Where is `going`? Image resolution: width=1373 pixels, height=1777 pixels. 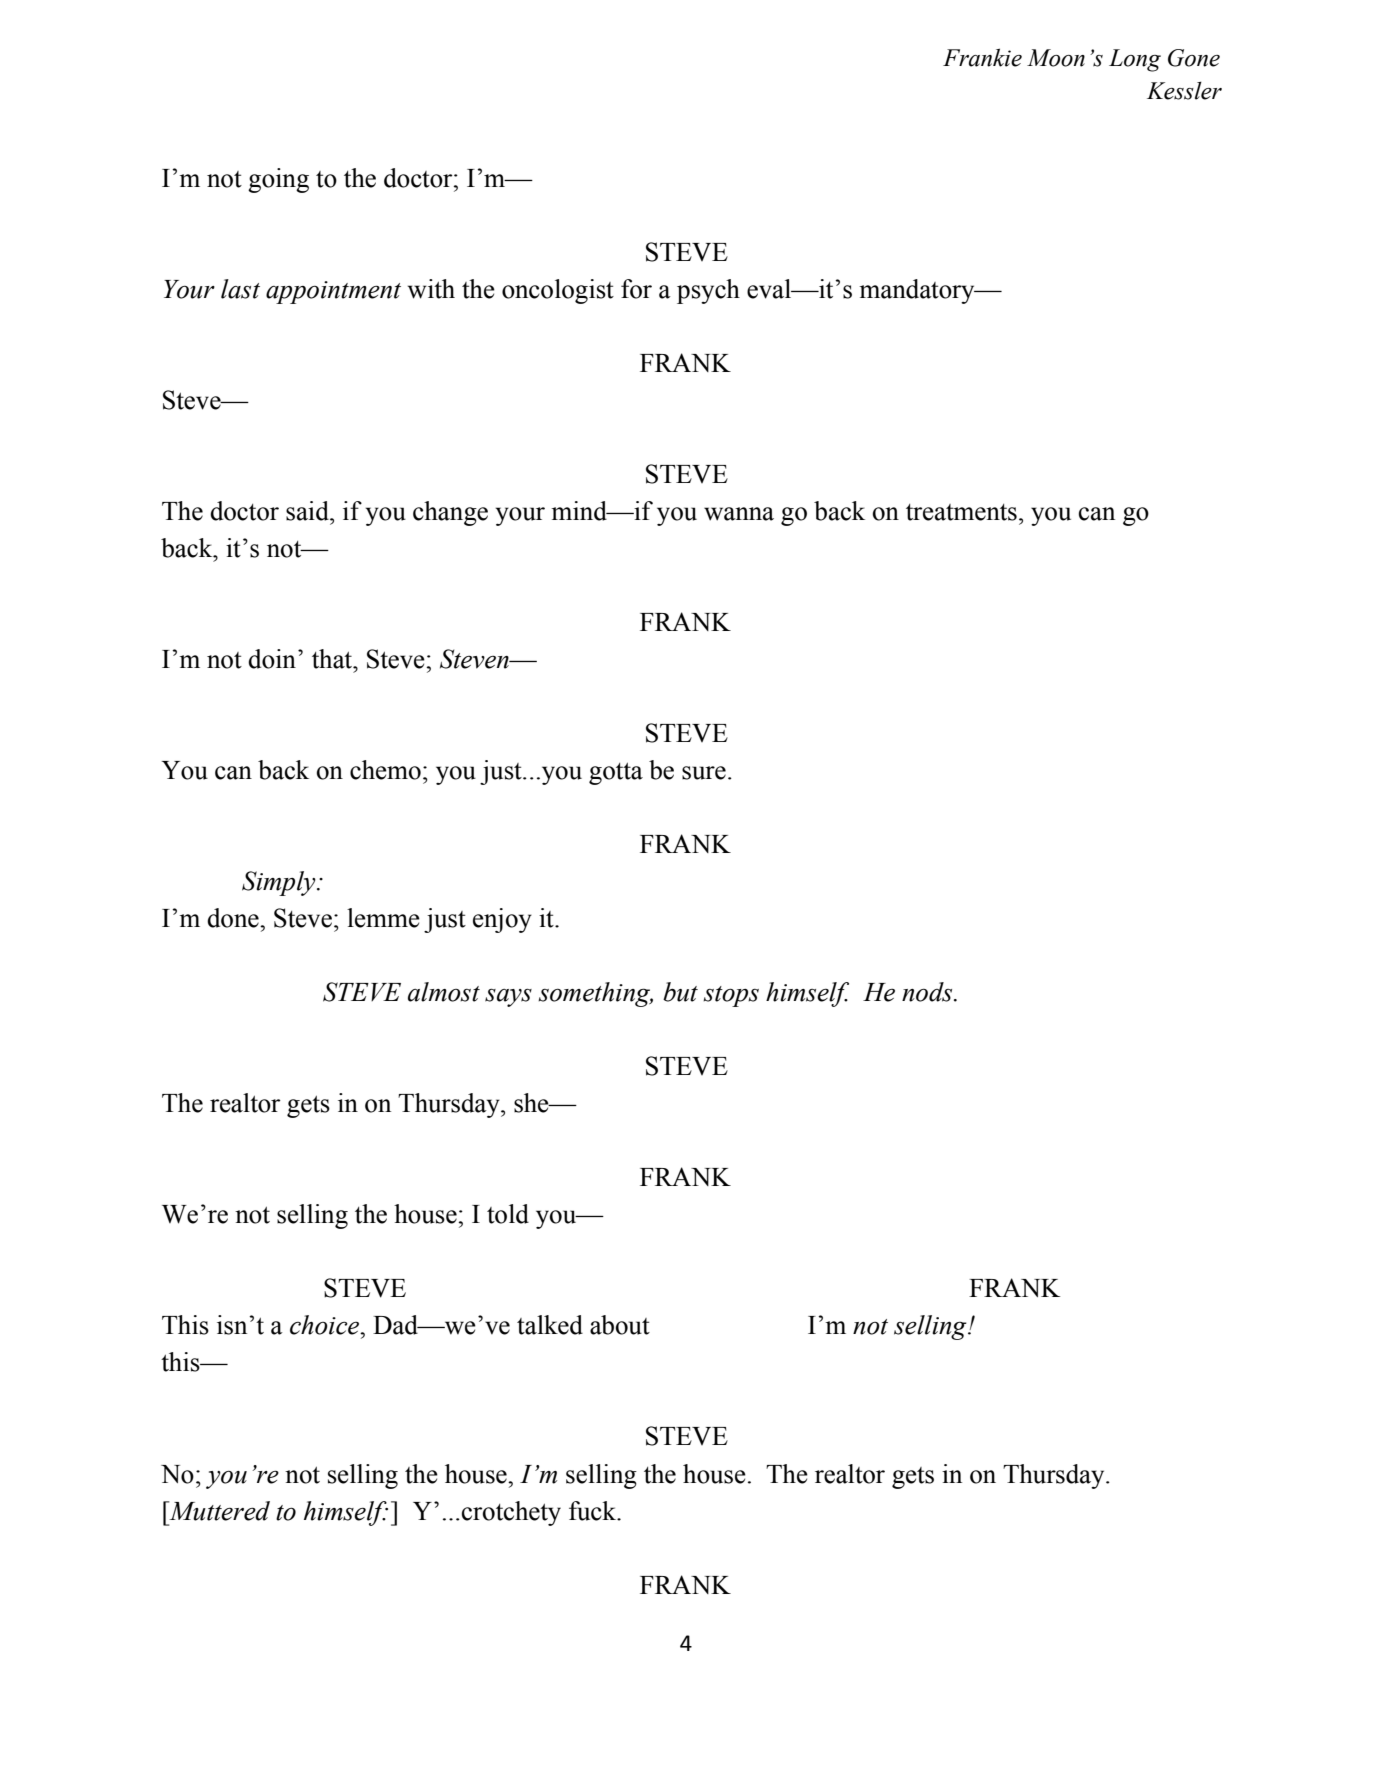 going is located at coordinates (278, 180).
